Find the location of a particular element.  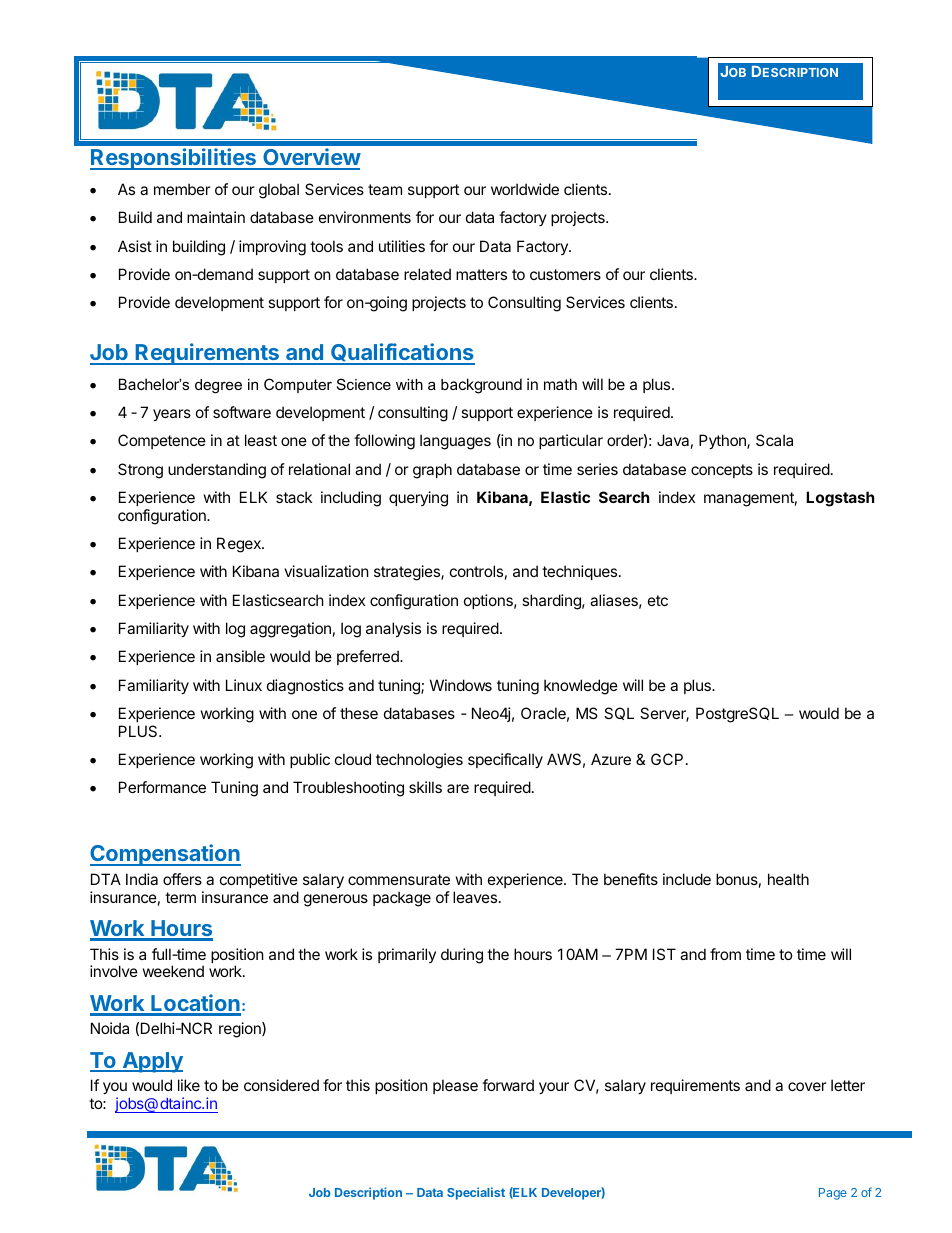

like is located at coordinates (189, 1085).
